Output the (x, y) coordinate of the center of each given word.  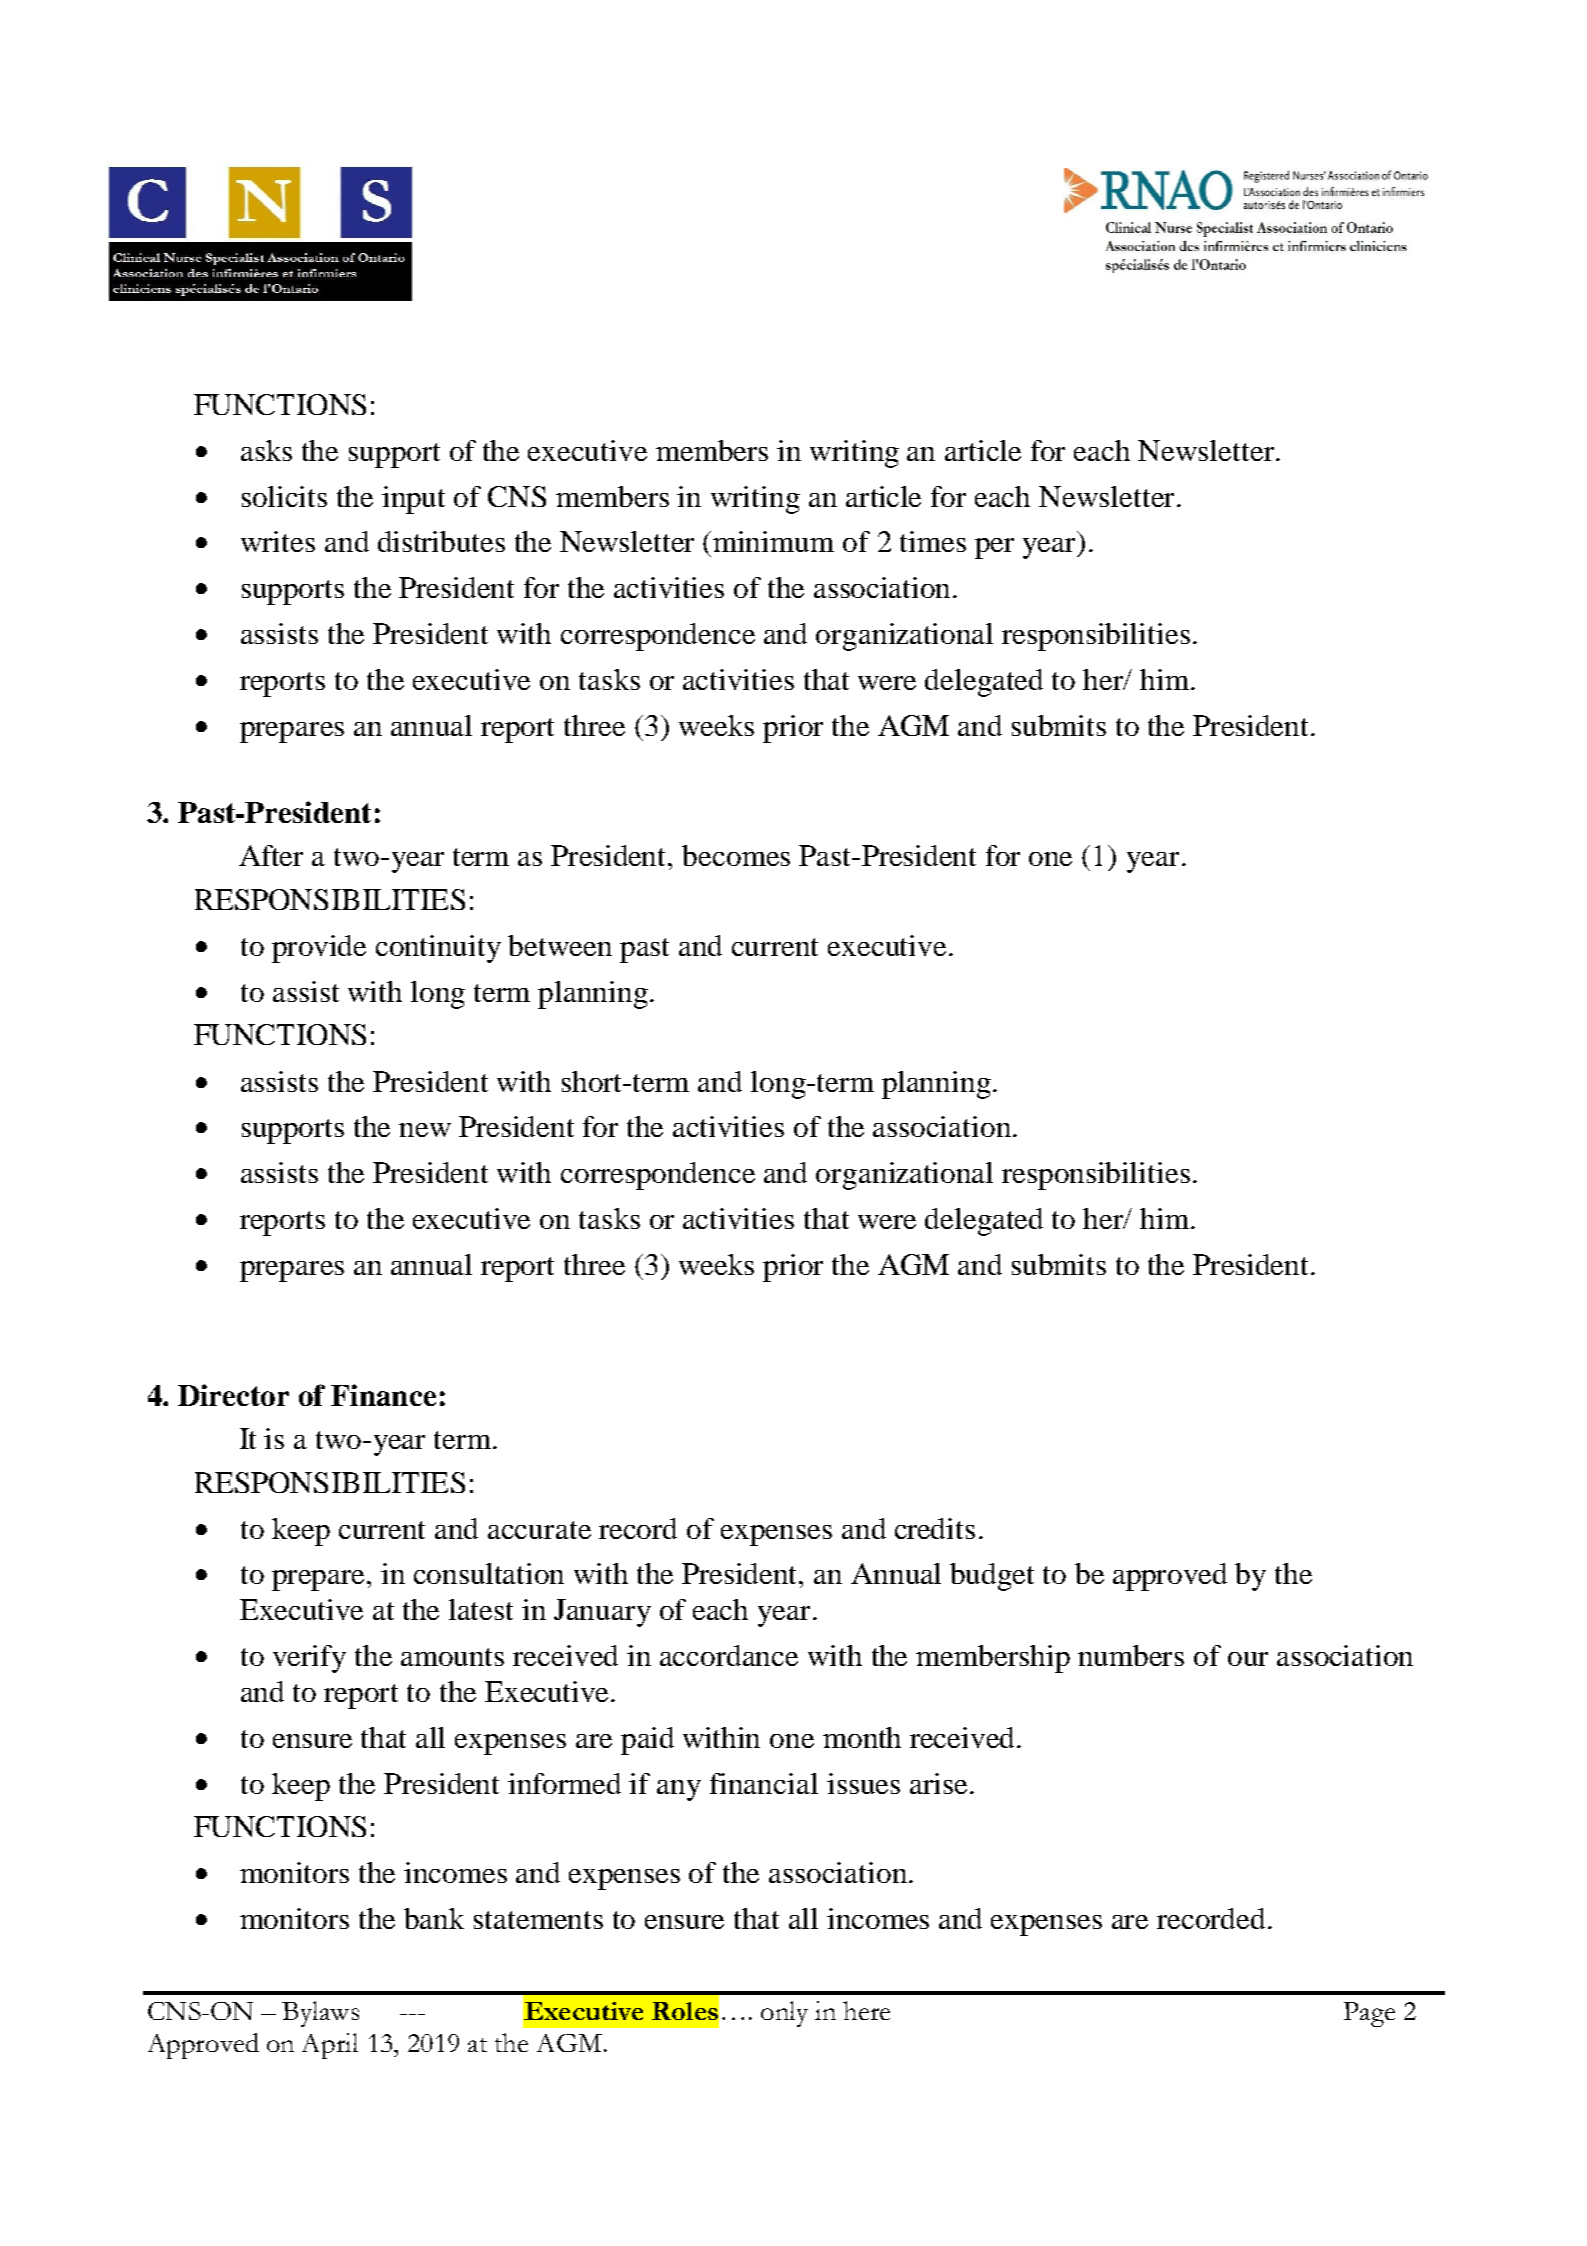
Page (1369, 2014)
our (1248, 1659)
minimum (773, 541)
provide (319, 949)
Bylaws (320, 2014)
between (560, 945)
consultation (489, 1573)
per (994, 548)
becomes (736, 855)
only (784, 2014)
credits (935, 1528)
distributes (441, 541)
